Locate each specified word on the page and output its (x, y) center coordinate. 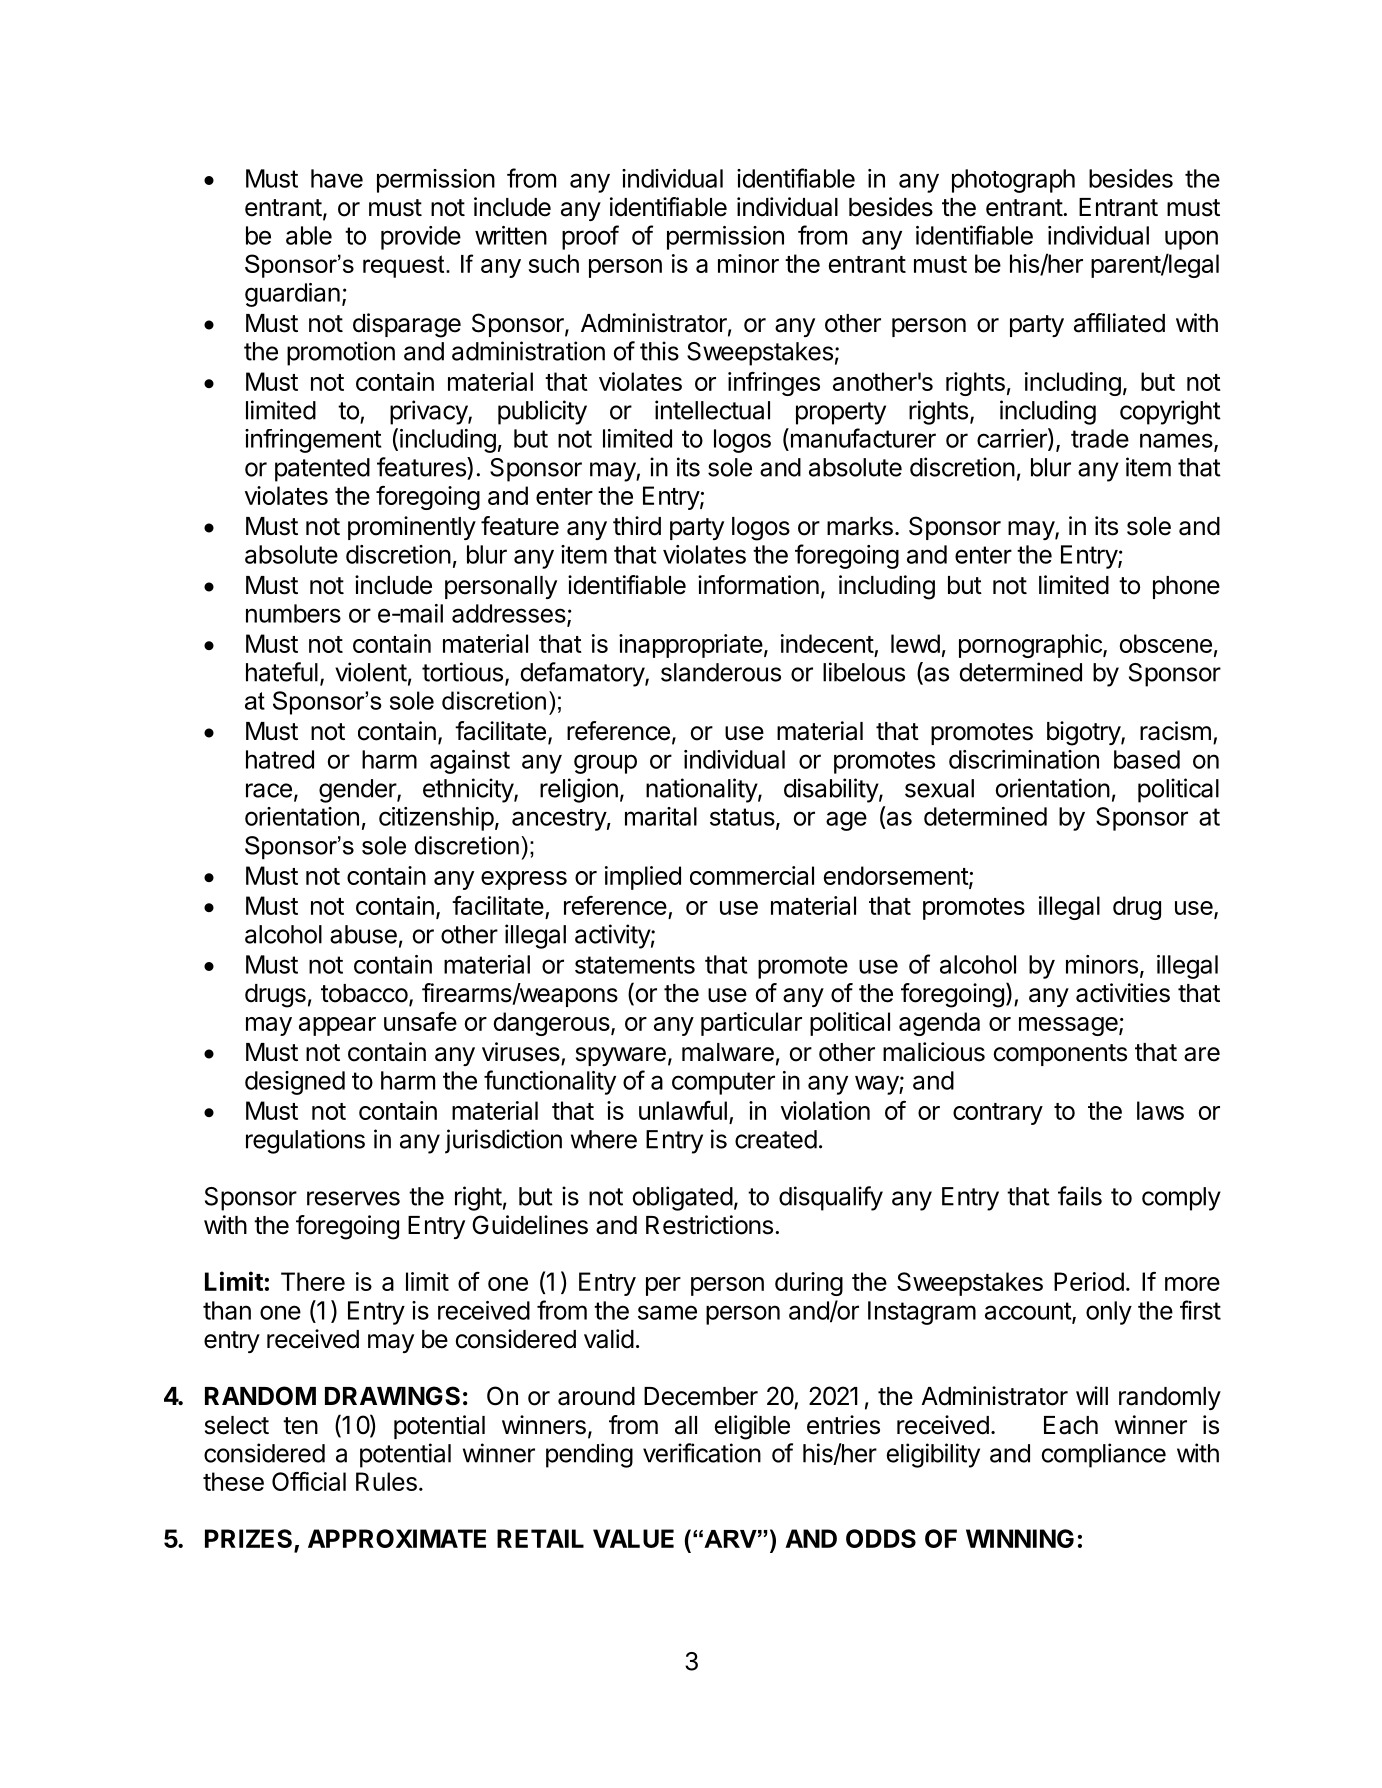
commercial (752, 875)
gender (358, 791)
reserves (353, 1198)
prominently (412, 528)
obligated (682, 1198)
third (637, 526)
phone (1186, 587)
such (553, 263)
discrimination (1024, 759)
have (337, 178)
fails (1080, 1196)
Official (309, 1481)
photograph (1013, 181)
